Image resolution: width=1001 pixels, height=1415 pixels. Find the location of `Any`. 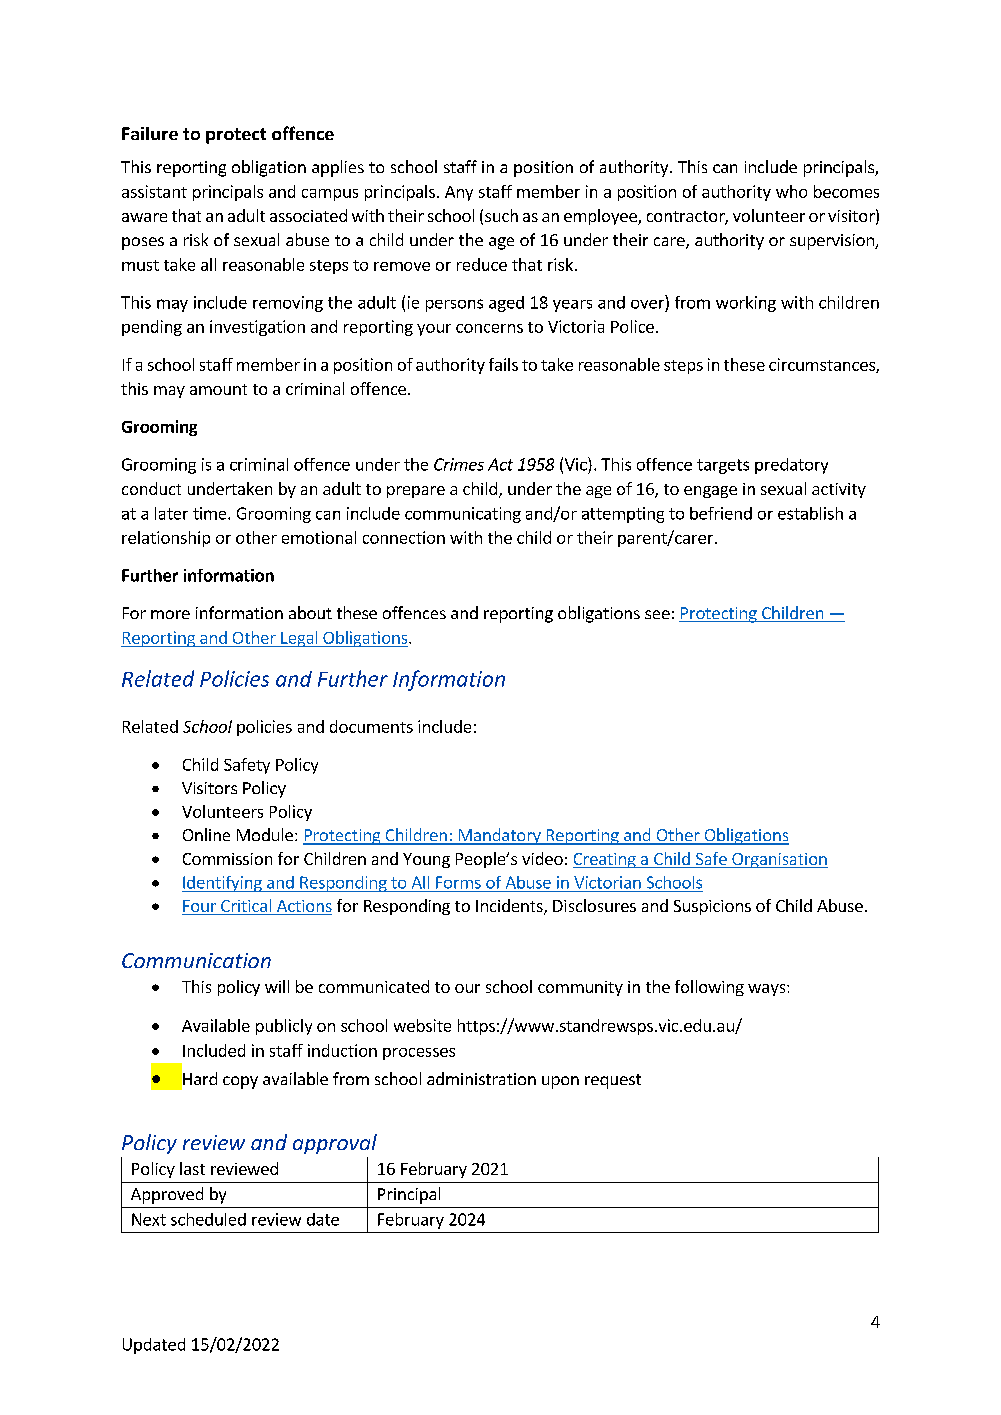

Any is located at coordinates (459, 193).
